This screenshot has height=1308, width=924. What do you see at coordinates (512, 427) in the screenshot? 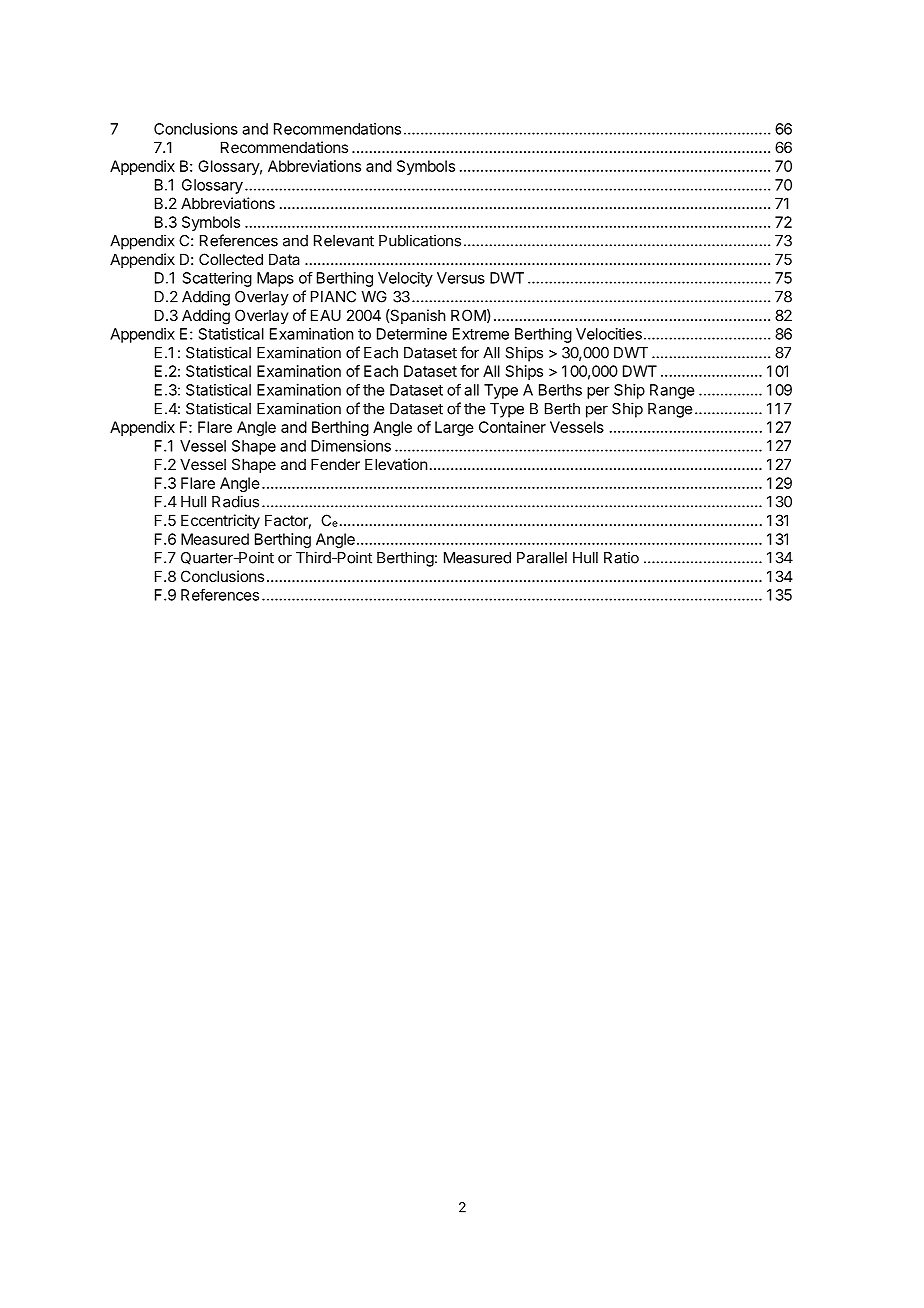
I see `Container` at bounding box center [512, 427].
